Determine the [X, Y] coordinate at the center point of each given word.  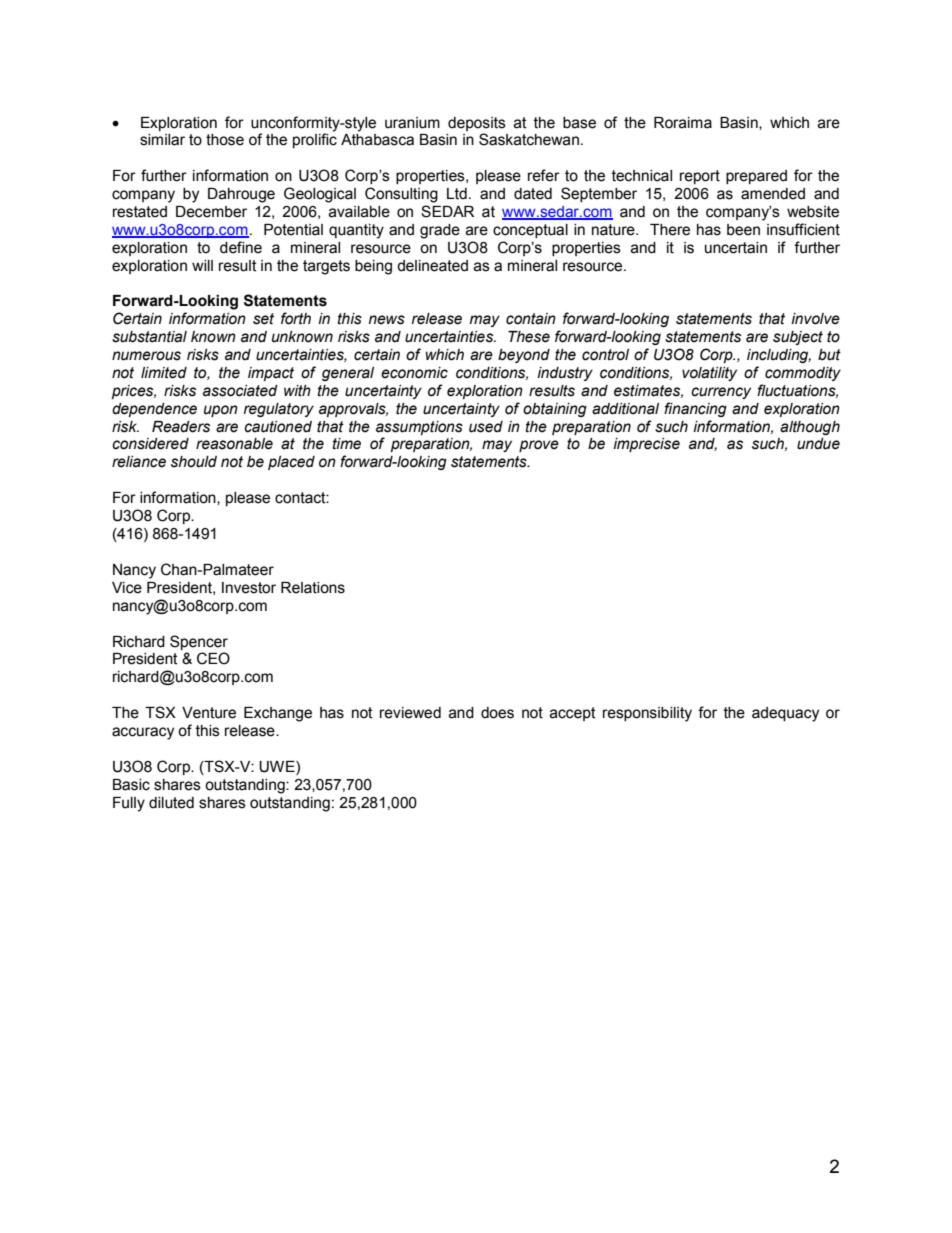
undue [818, 444]
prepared [756, 177]
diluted [171, 803]
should [194, 462]
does [497, 713]
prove [539, 446]
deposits [477, 124]
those [225, 140]
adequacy [785, 714]
